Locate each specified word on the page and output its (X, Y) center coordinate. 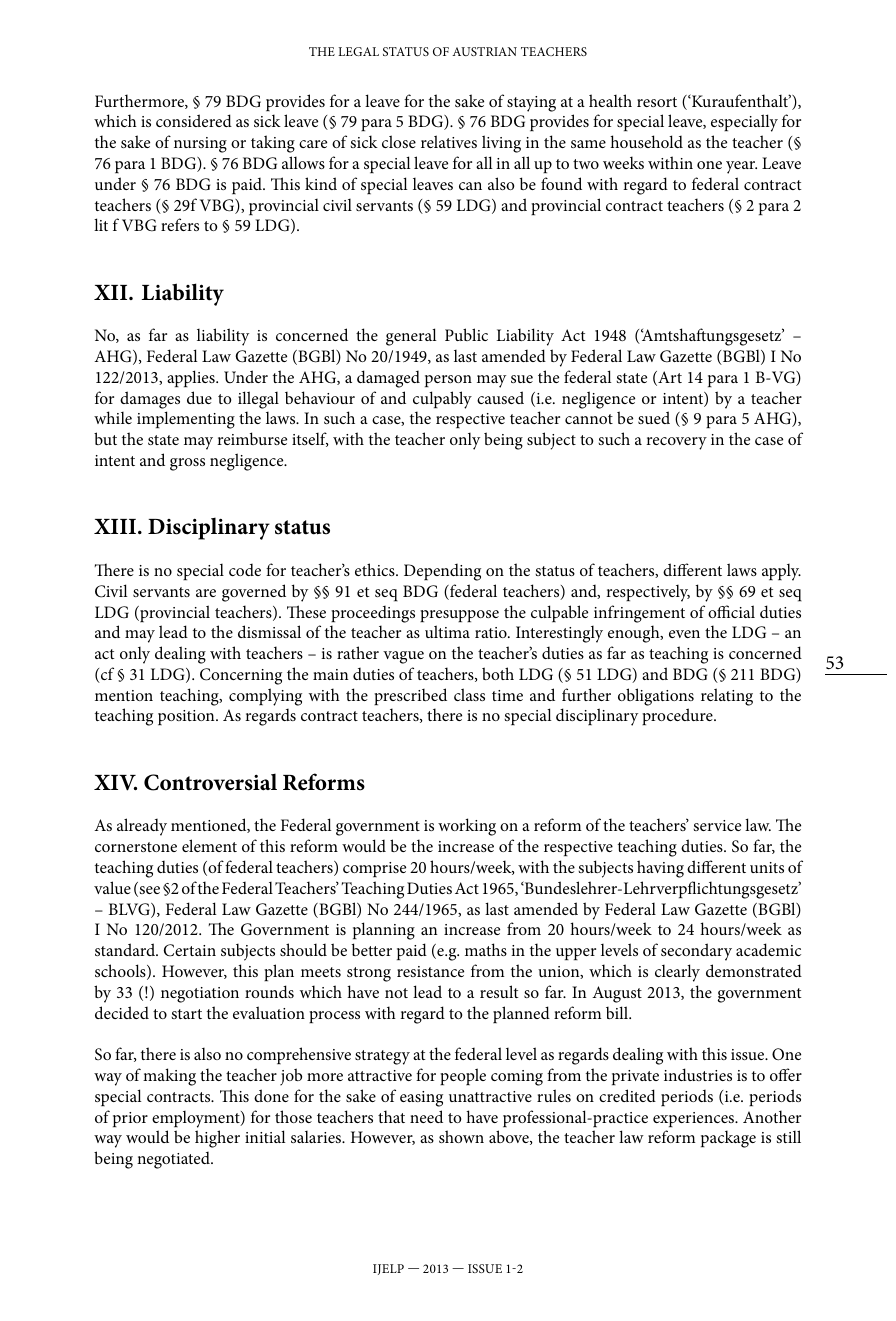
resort (657, 102)
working (467, 827)
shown (461, 1136)
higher (217, 1139)
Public (466, 334)
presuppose (459, 616)
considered (194, 120)
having (660, 869)
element (209, 845)
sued (654, 417)
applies (192, 378)
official (731, 611)
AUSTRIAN (484, 51)
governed (254, 593)
